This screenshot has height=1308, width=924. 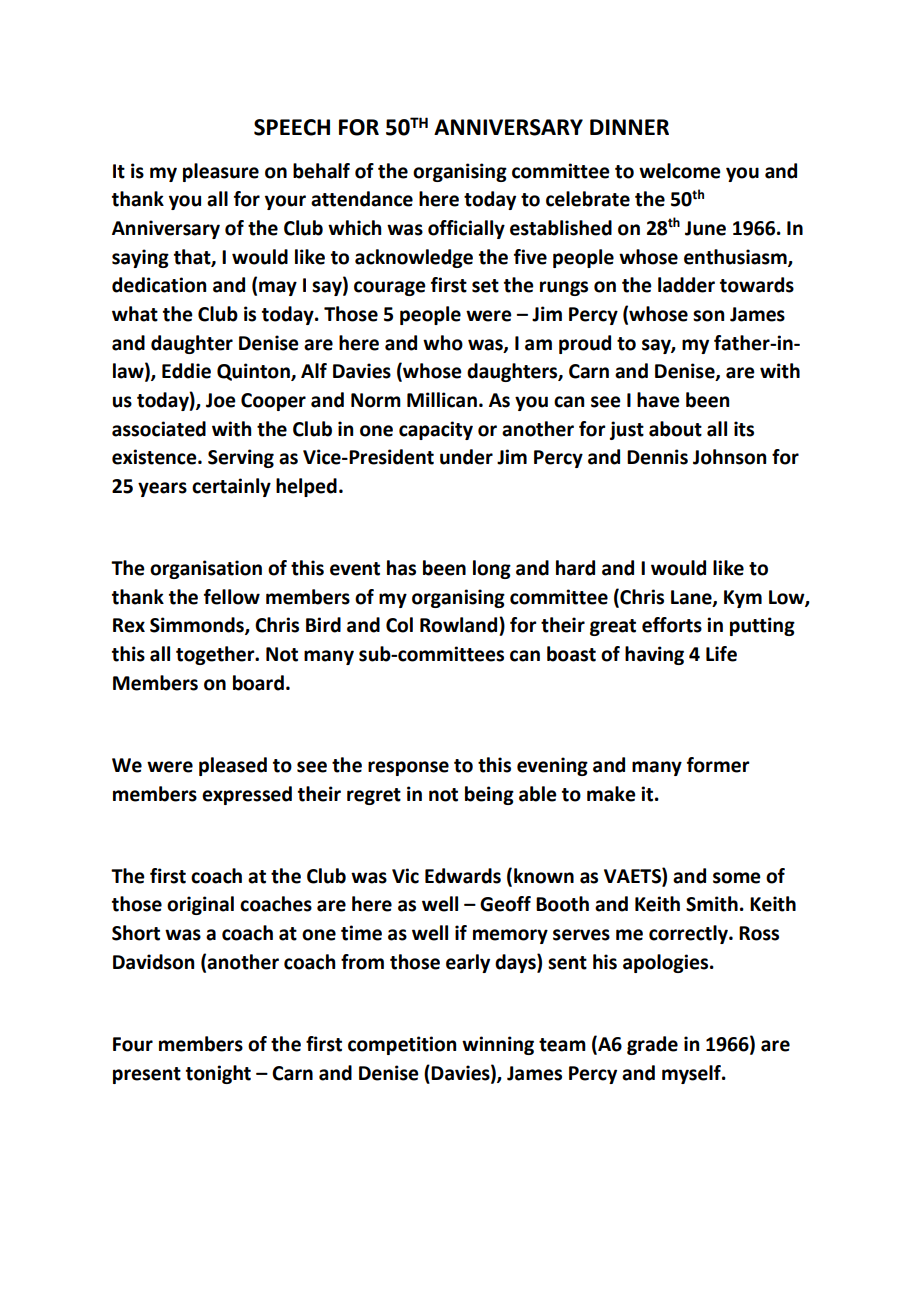 What do you see at coordinates (460, 625) in the screenshot?
I see `Rowland` at bounding box center [460, 625].
